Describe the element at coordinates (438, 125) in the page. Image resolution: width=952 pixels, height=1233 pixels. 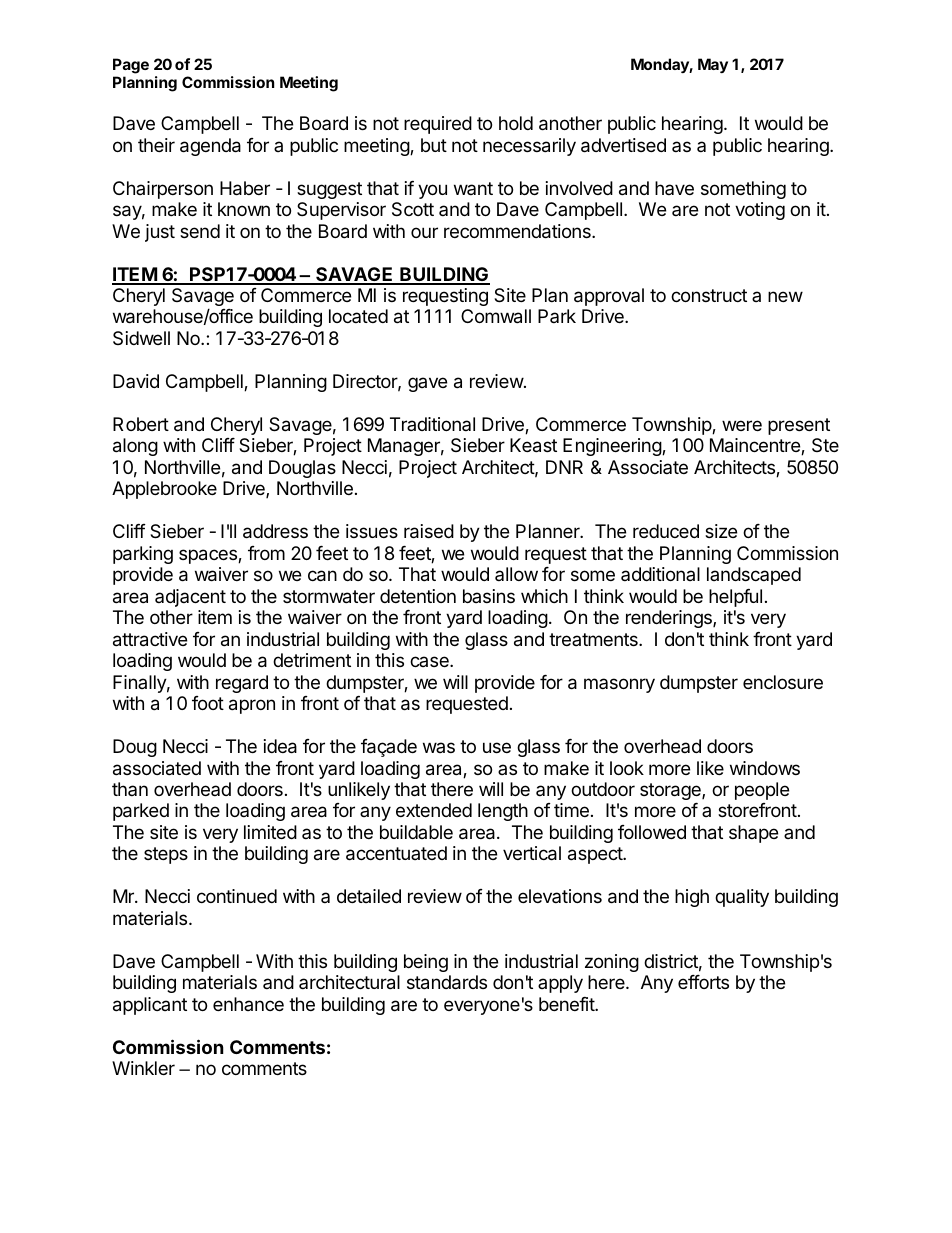
I see `required` at that location.
